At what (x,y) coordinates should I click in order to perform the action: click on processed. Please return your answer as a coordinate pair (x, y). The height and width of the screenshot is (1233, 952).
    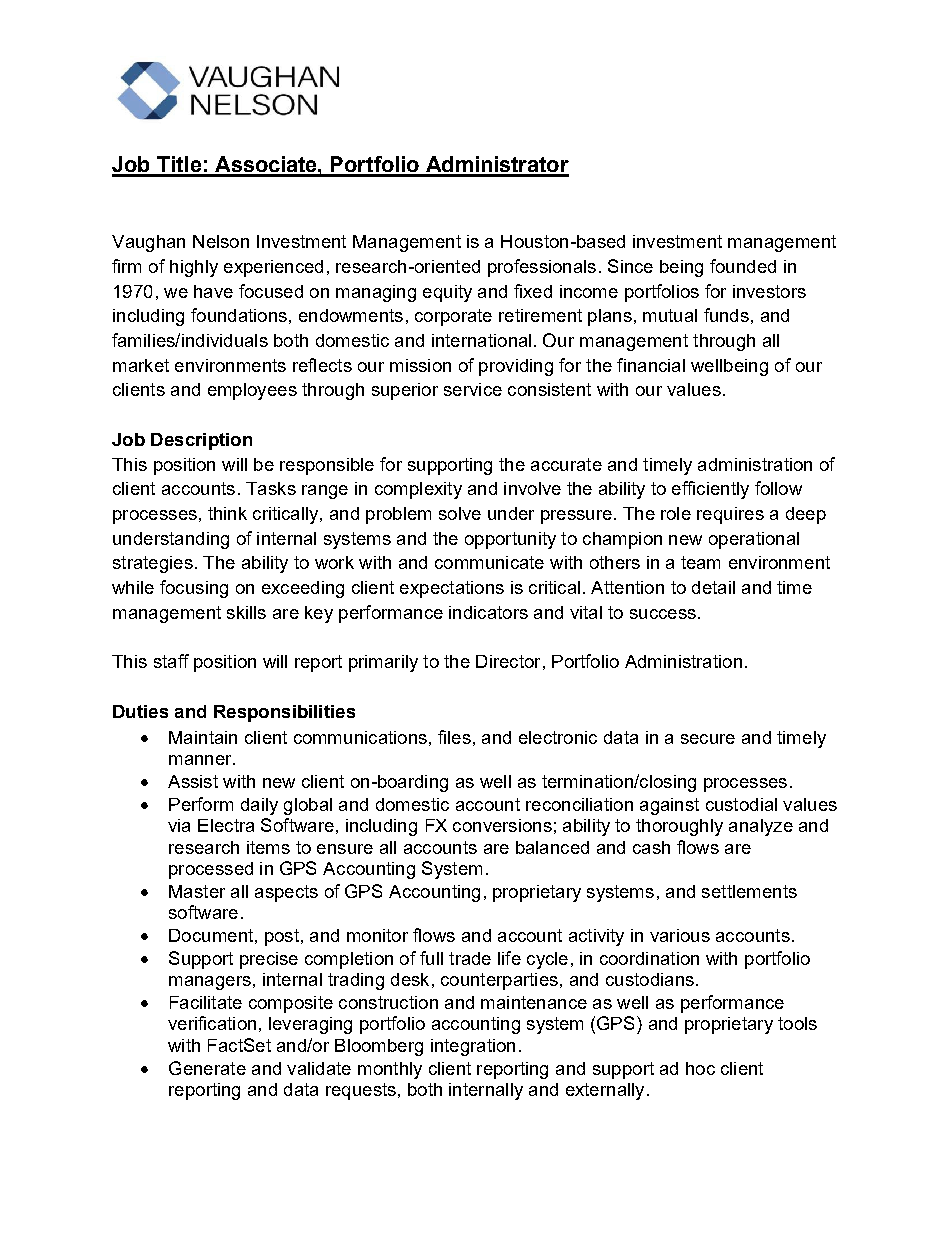
    Looking at the image, I should click on (211, 870).
